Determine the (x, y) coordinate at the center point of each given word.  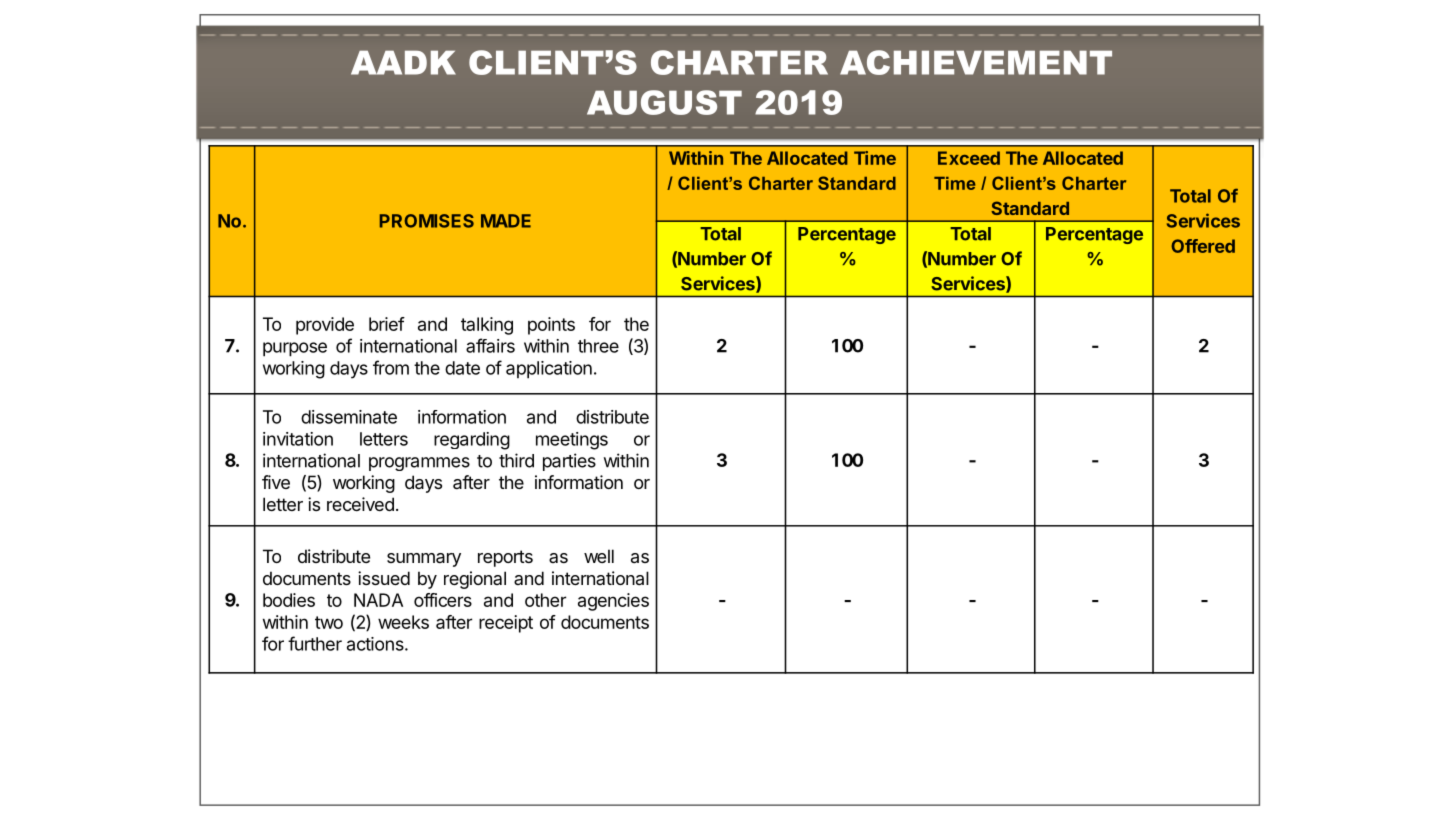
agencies (613, 602)
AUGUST (664, 102)
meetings (572, 441)
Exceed (969, 158)
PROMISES (427, 221)
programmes (419, 464)
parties (569, 462)
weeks (403, 622)
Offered (1203, 246)
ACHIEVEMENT (976, 62)
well (599, 556)
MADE (506, 221)
